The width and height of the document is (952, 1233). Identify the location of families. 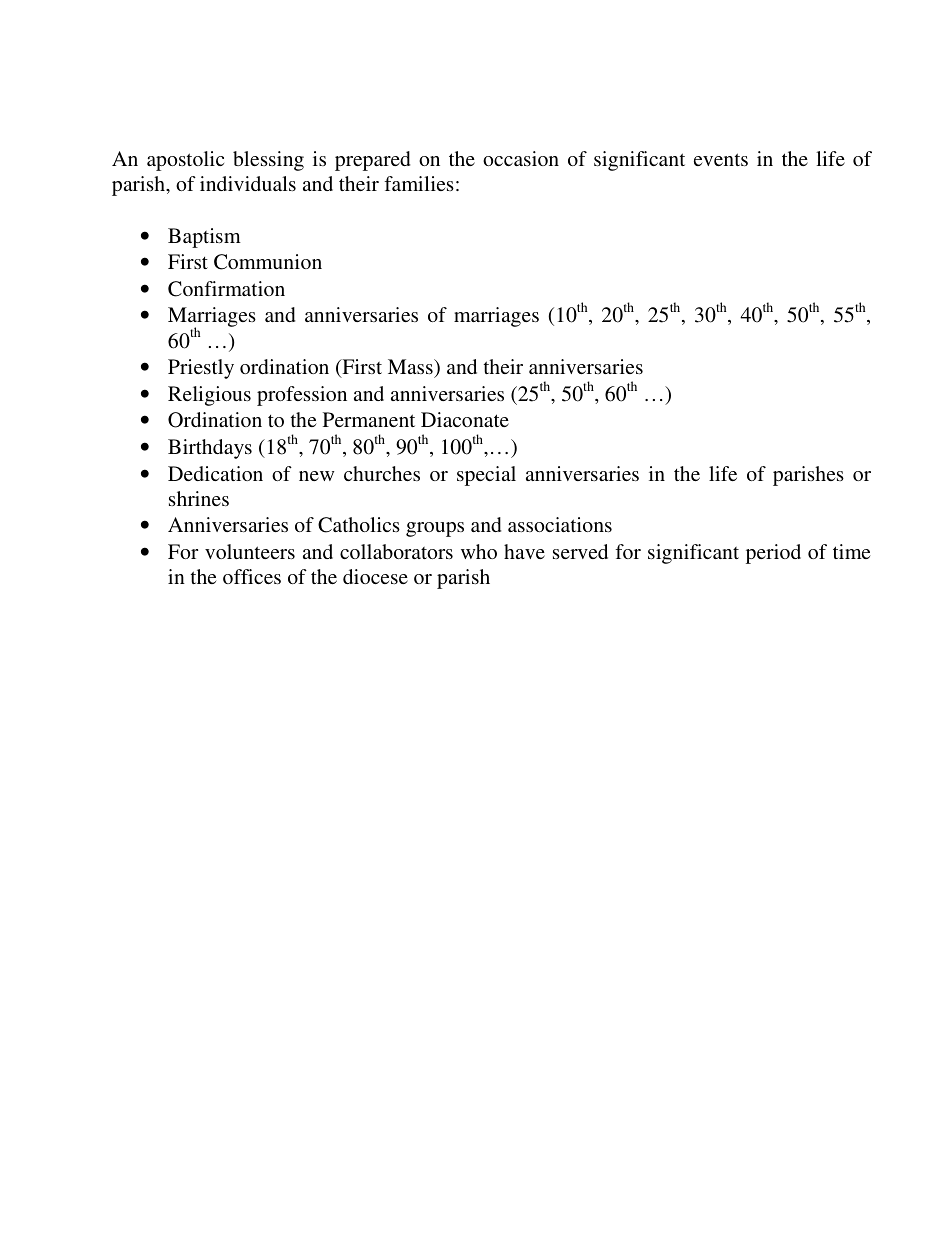
(419, 183).
